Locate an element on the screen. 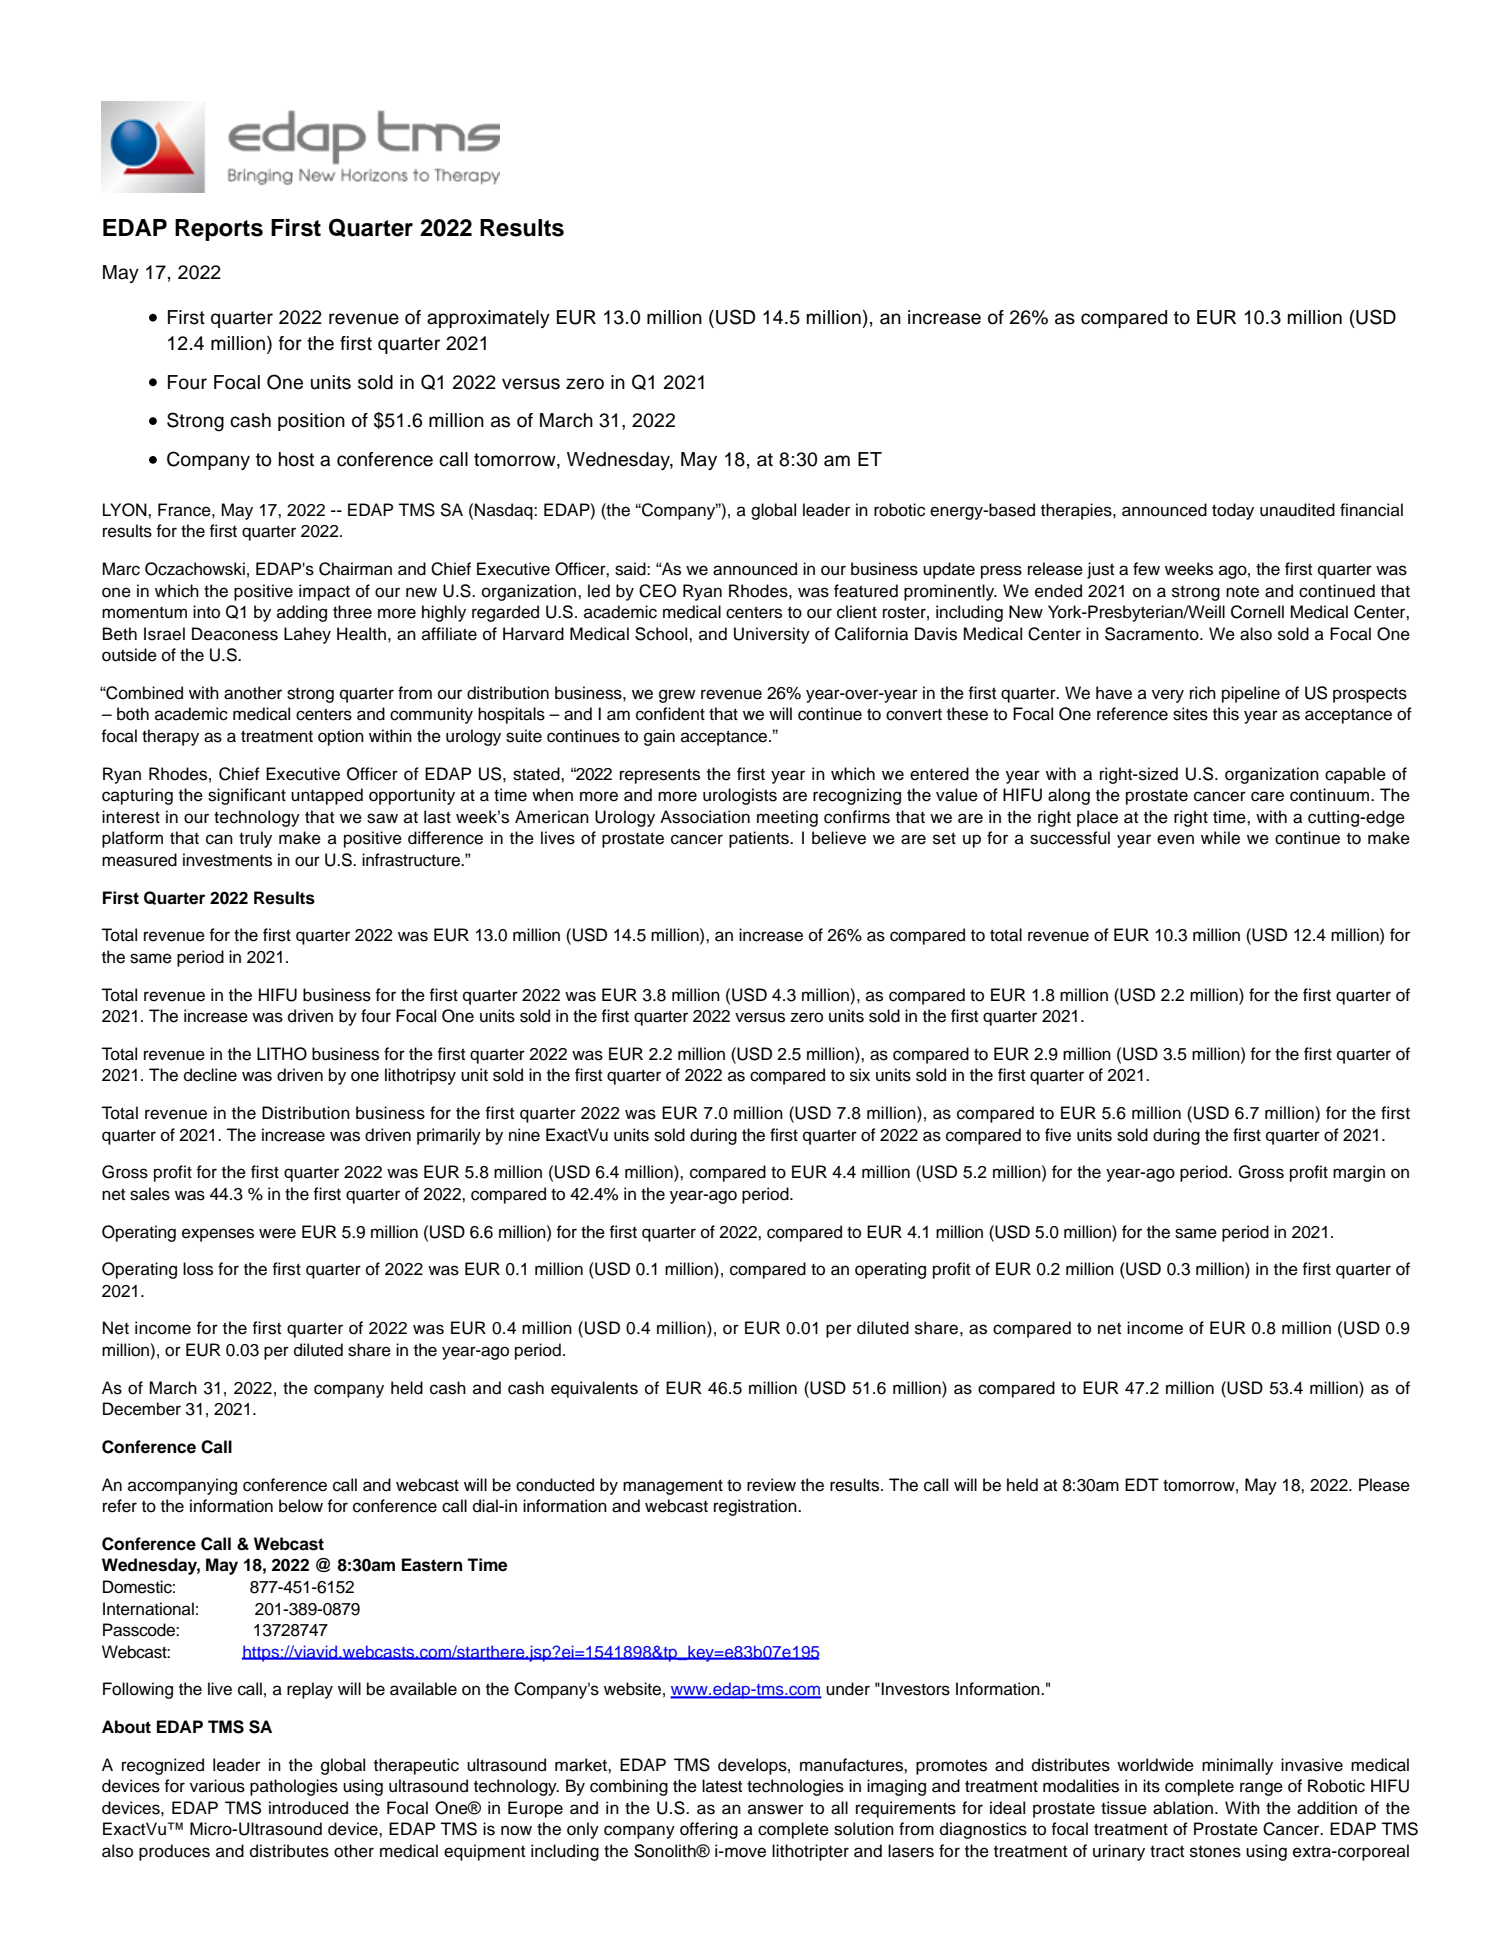  Reports is located at coordinates (219, 230).
